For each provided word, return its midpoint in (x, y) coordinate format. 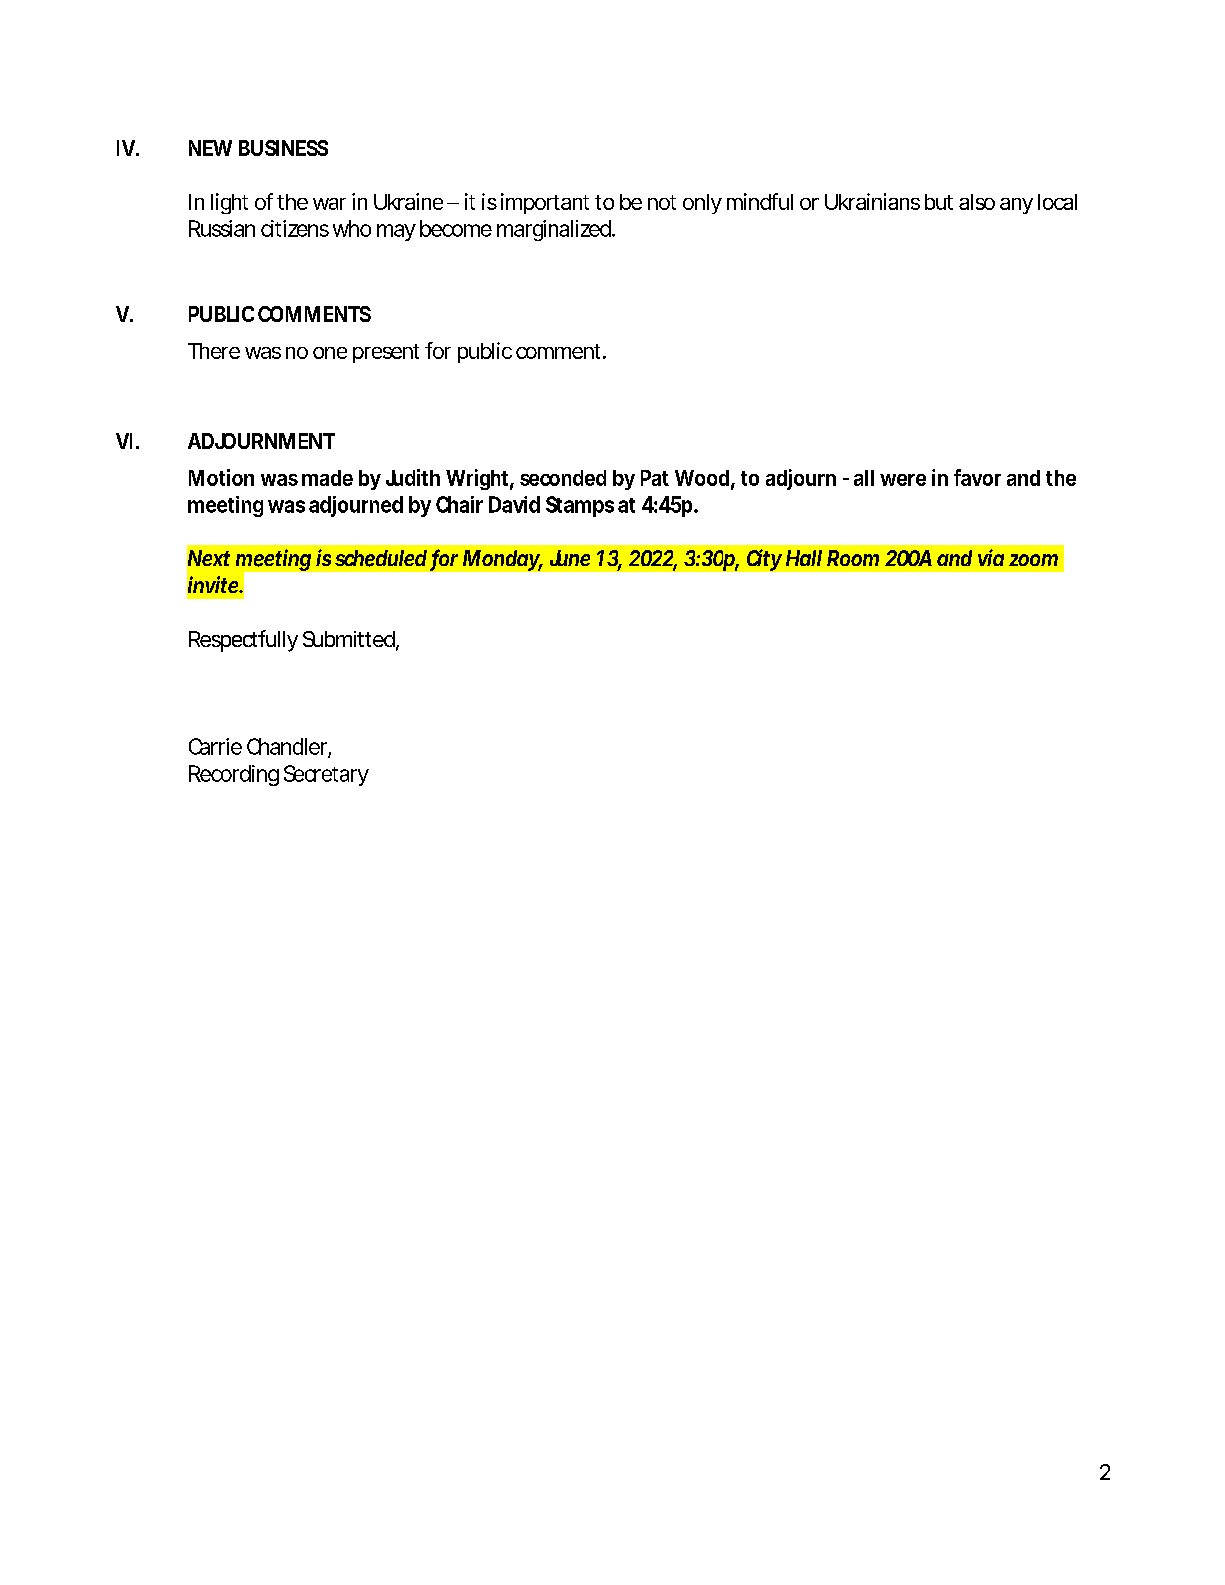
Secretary (326, 775)
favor (977, 477)
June (570, 558)
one (330, 353)
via (991, 557)
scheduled (381, 558)
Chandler (289, 747)
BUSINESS (283, 148)
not (662, 202)
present (386, 353)
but (939, 202)
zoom (1033, 560)
